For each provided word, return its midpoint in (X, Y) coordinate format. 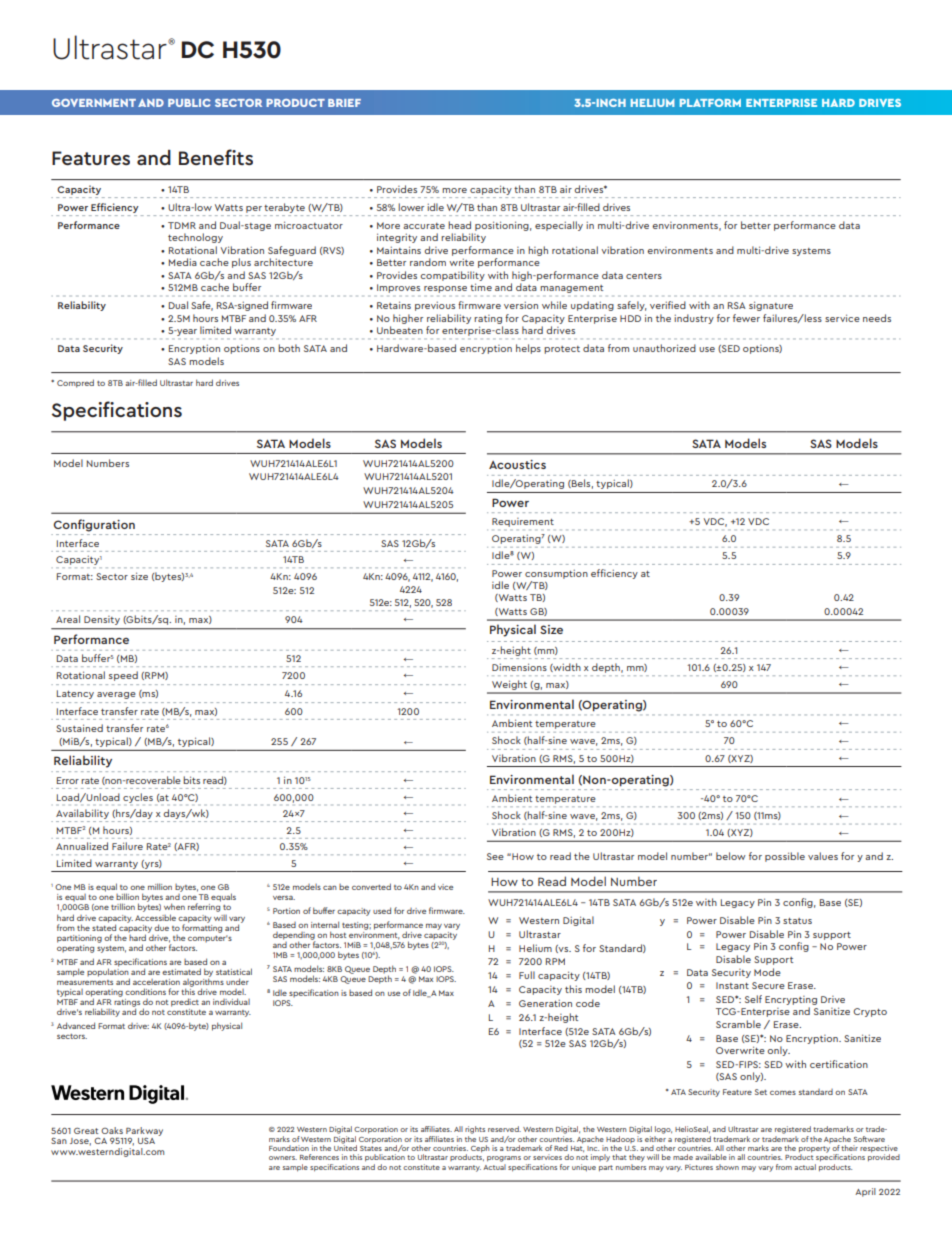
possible (785, 857)
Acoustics (517, 464)
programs (504, 1159)
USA (146, 1141)
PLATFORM (710, 103)
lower (411, 207)
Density (102, 620)
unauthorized (664, 348)
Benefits (216, 157)
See (495, 856)
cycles (138, 798)
